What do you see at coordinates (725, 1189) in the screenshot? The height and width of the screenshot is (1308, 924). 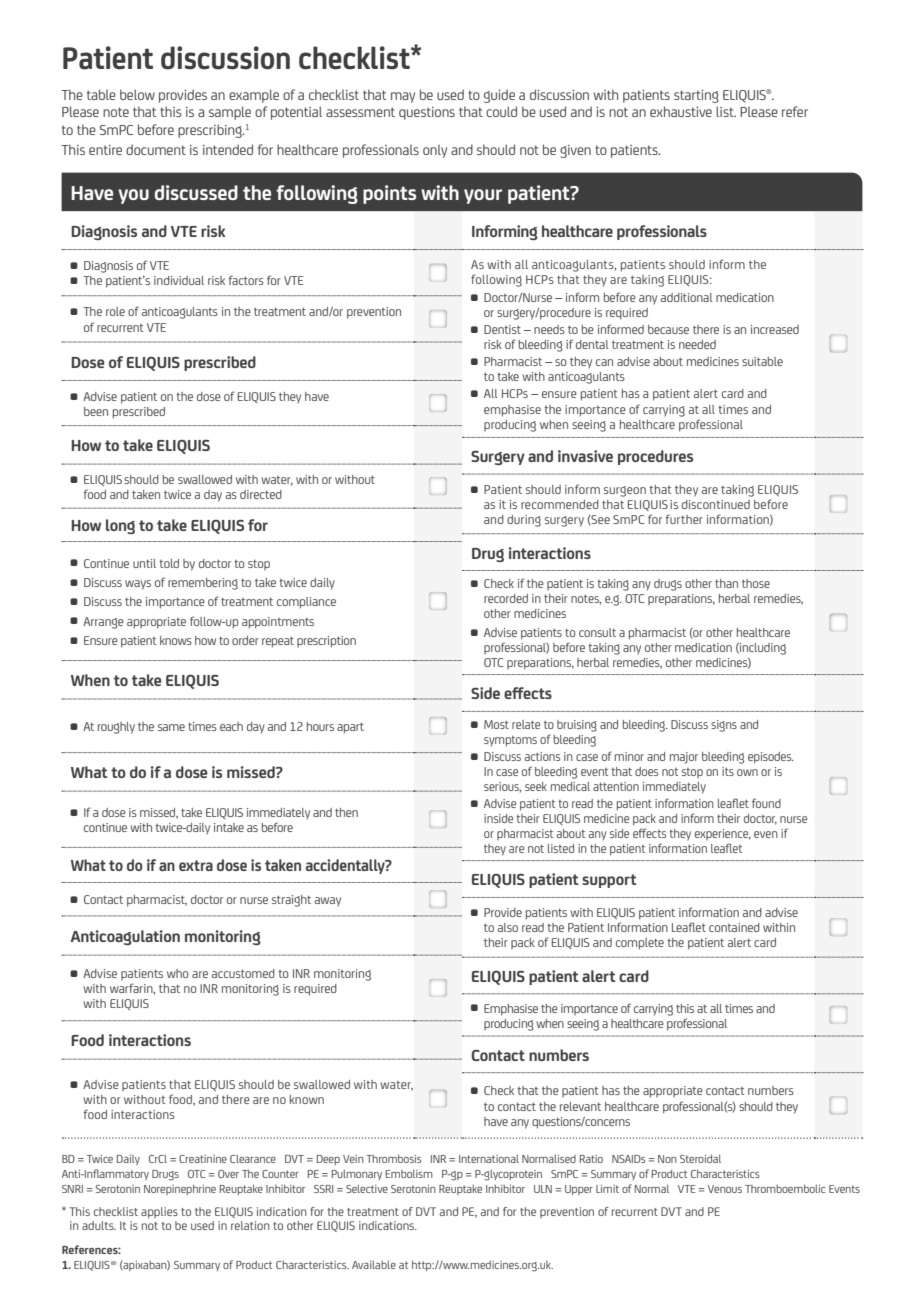 I see `Venous` at bounding box center [725, 1189].
